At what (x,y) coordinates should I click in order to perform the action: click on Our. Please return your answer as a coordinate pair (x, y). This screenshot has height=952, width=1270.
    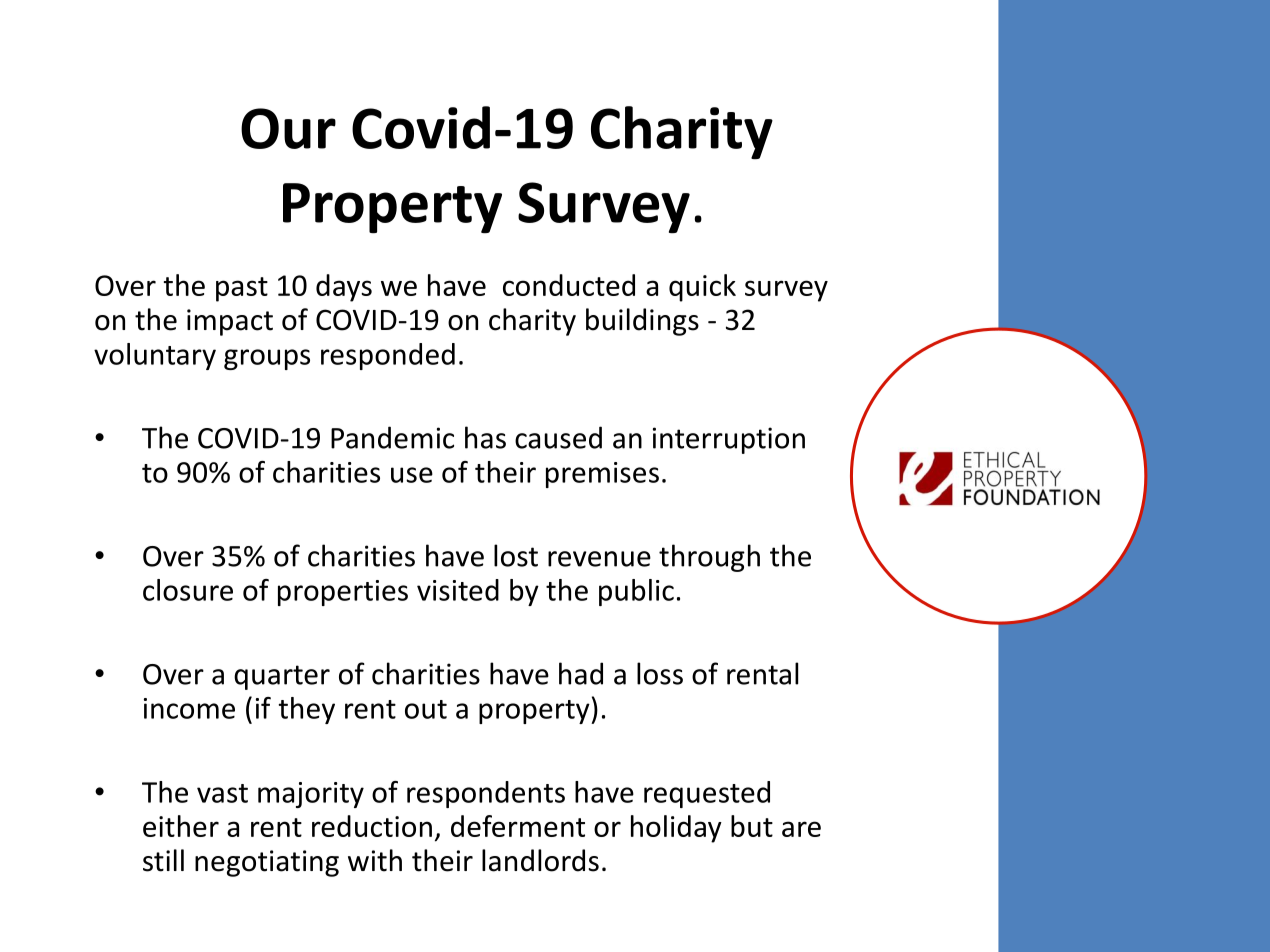
    Looking at the image, I should click on (288, 128).
